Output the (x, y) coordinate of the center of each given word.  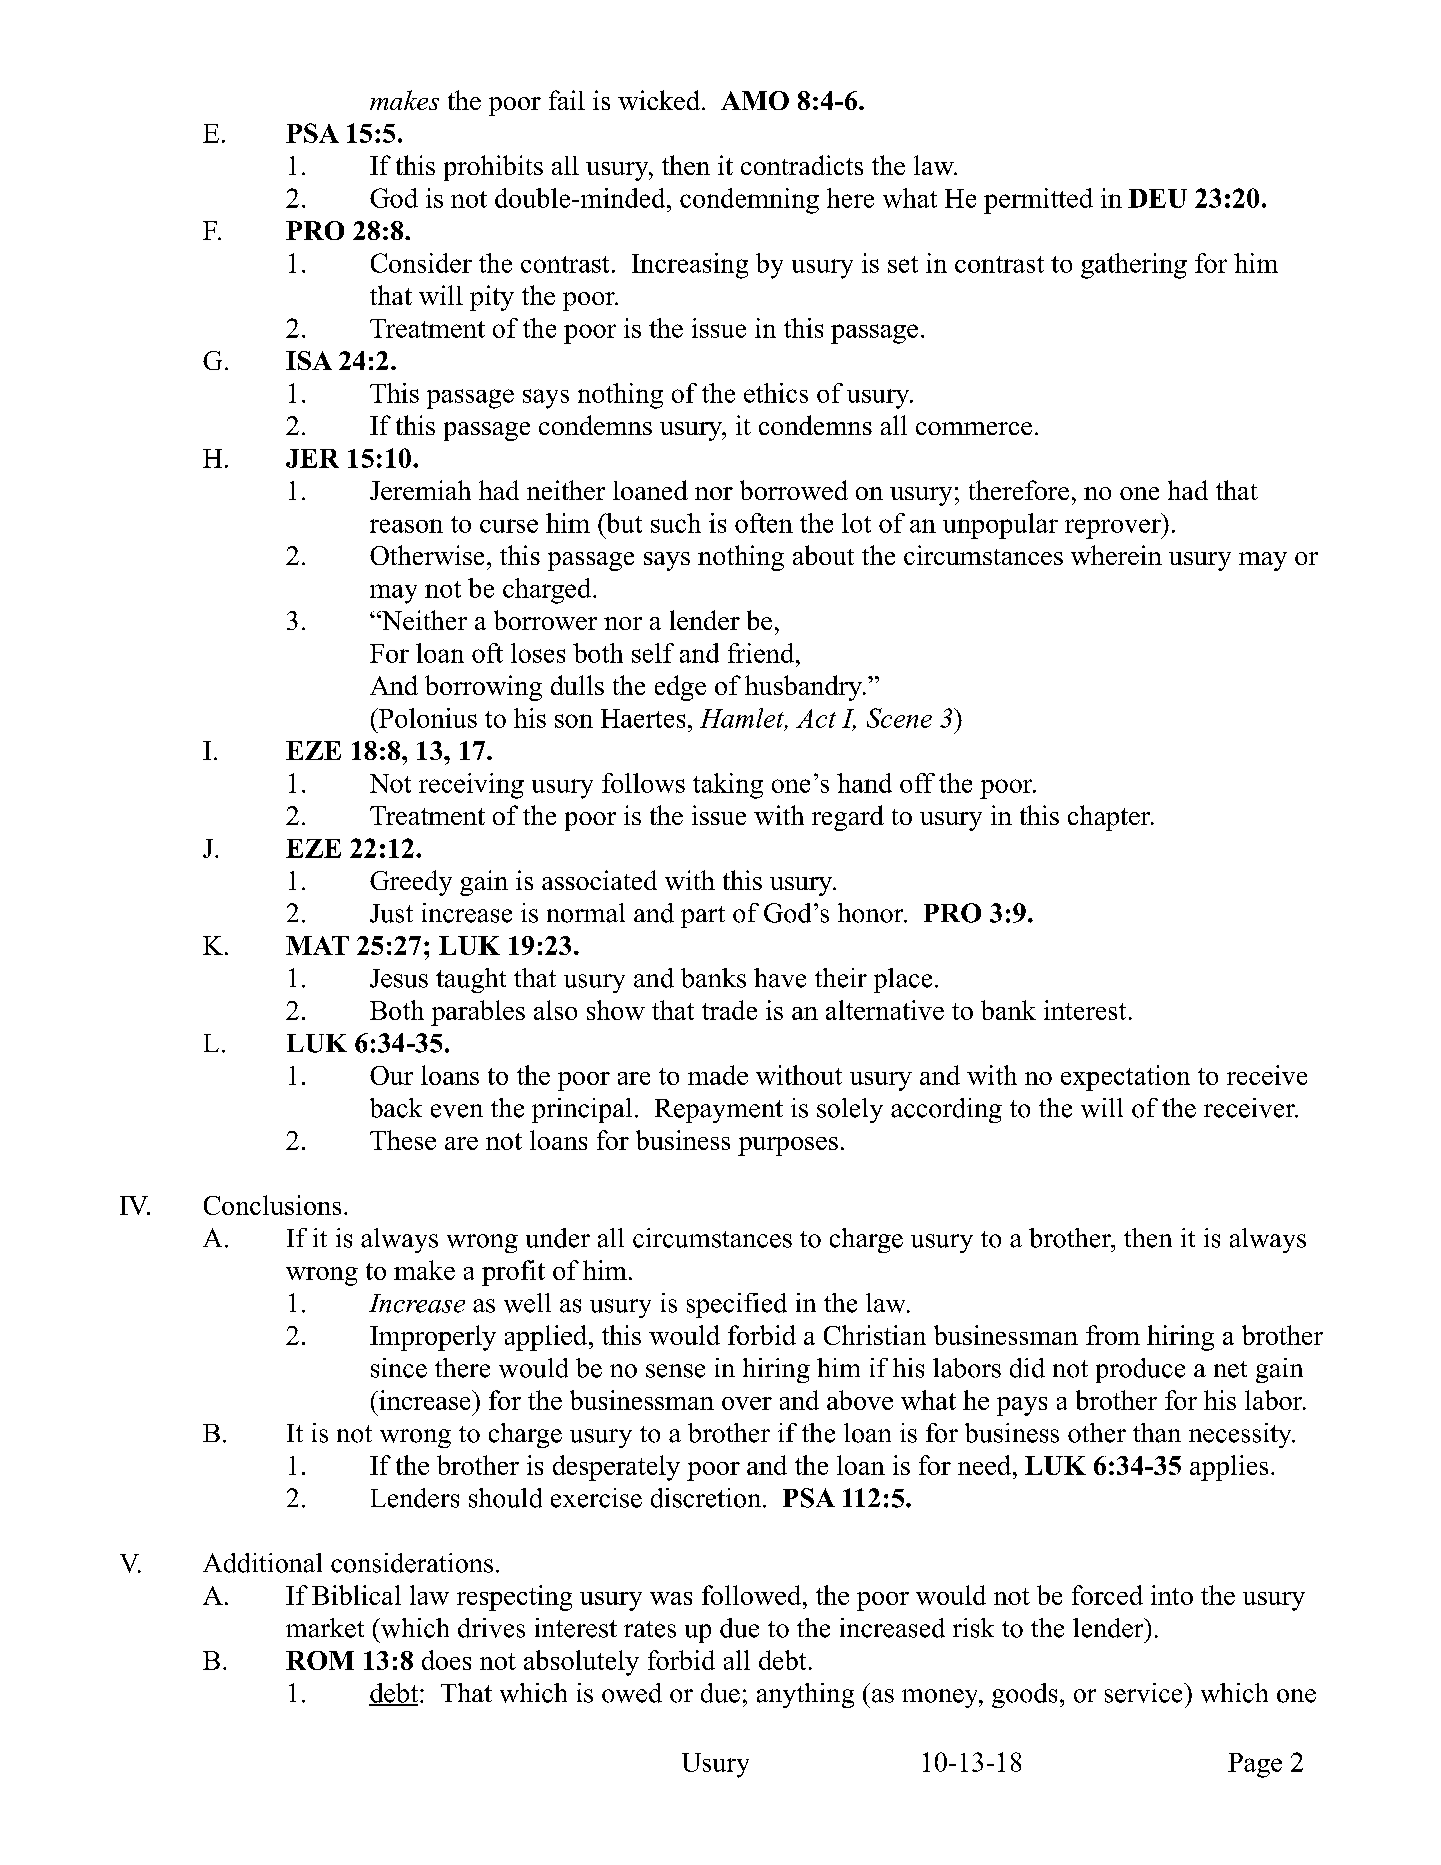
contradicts (802, 165)
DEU (1157, 198)
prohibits (493, 168)
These (403, 1140)
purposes (788, 1146)
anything (805, 1695)
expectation (1125, 1078)
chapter (1110, 818)
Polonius (427, 718)
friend (762, 653)
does (446, 1660)
